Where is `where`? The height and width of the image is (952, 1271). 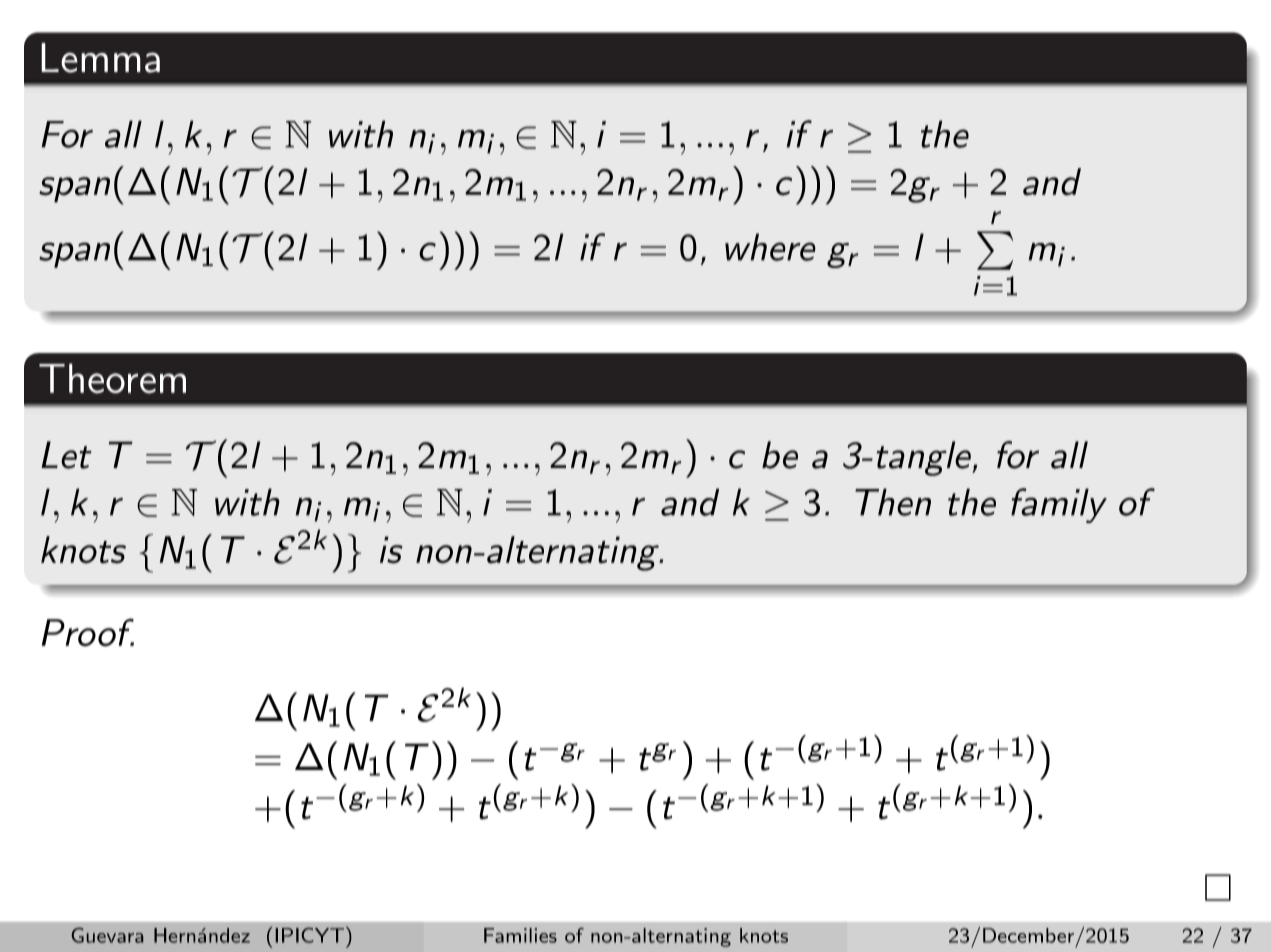
where is located at coordinates (770, 247).
